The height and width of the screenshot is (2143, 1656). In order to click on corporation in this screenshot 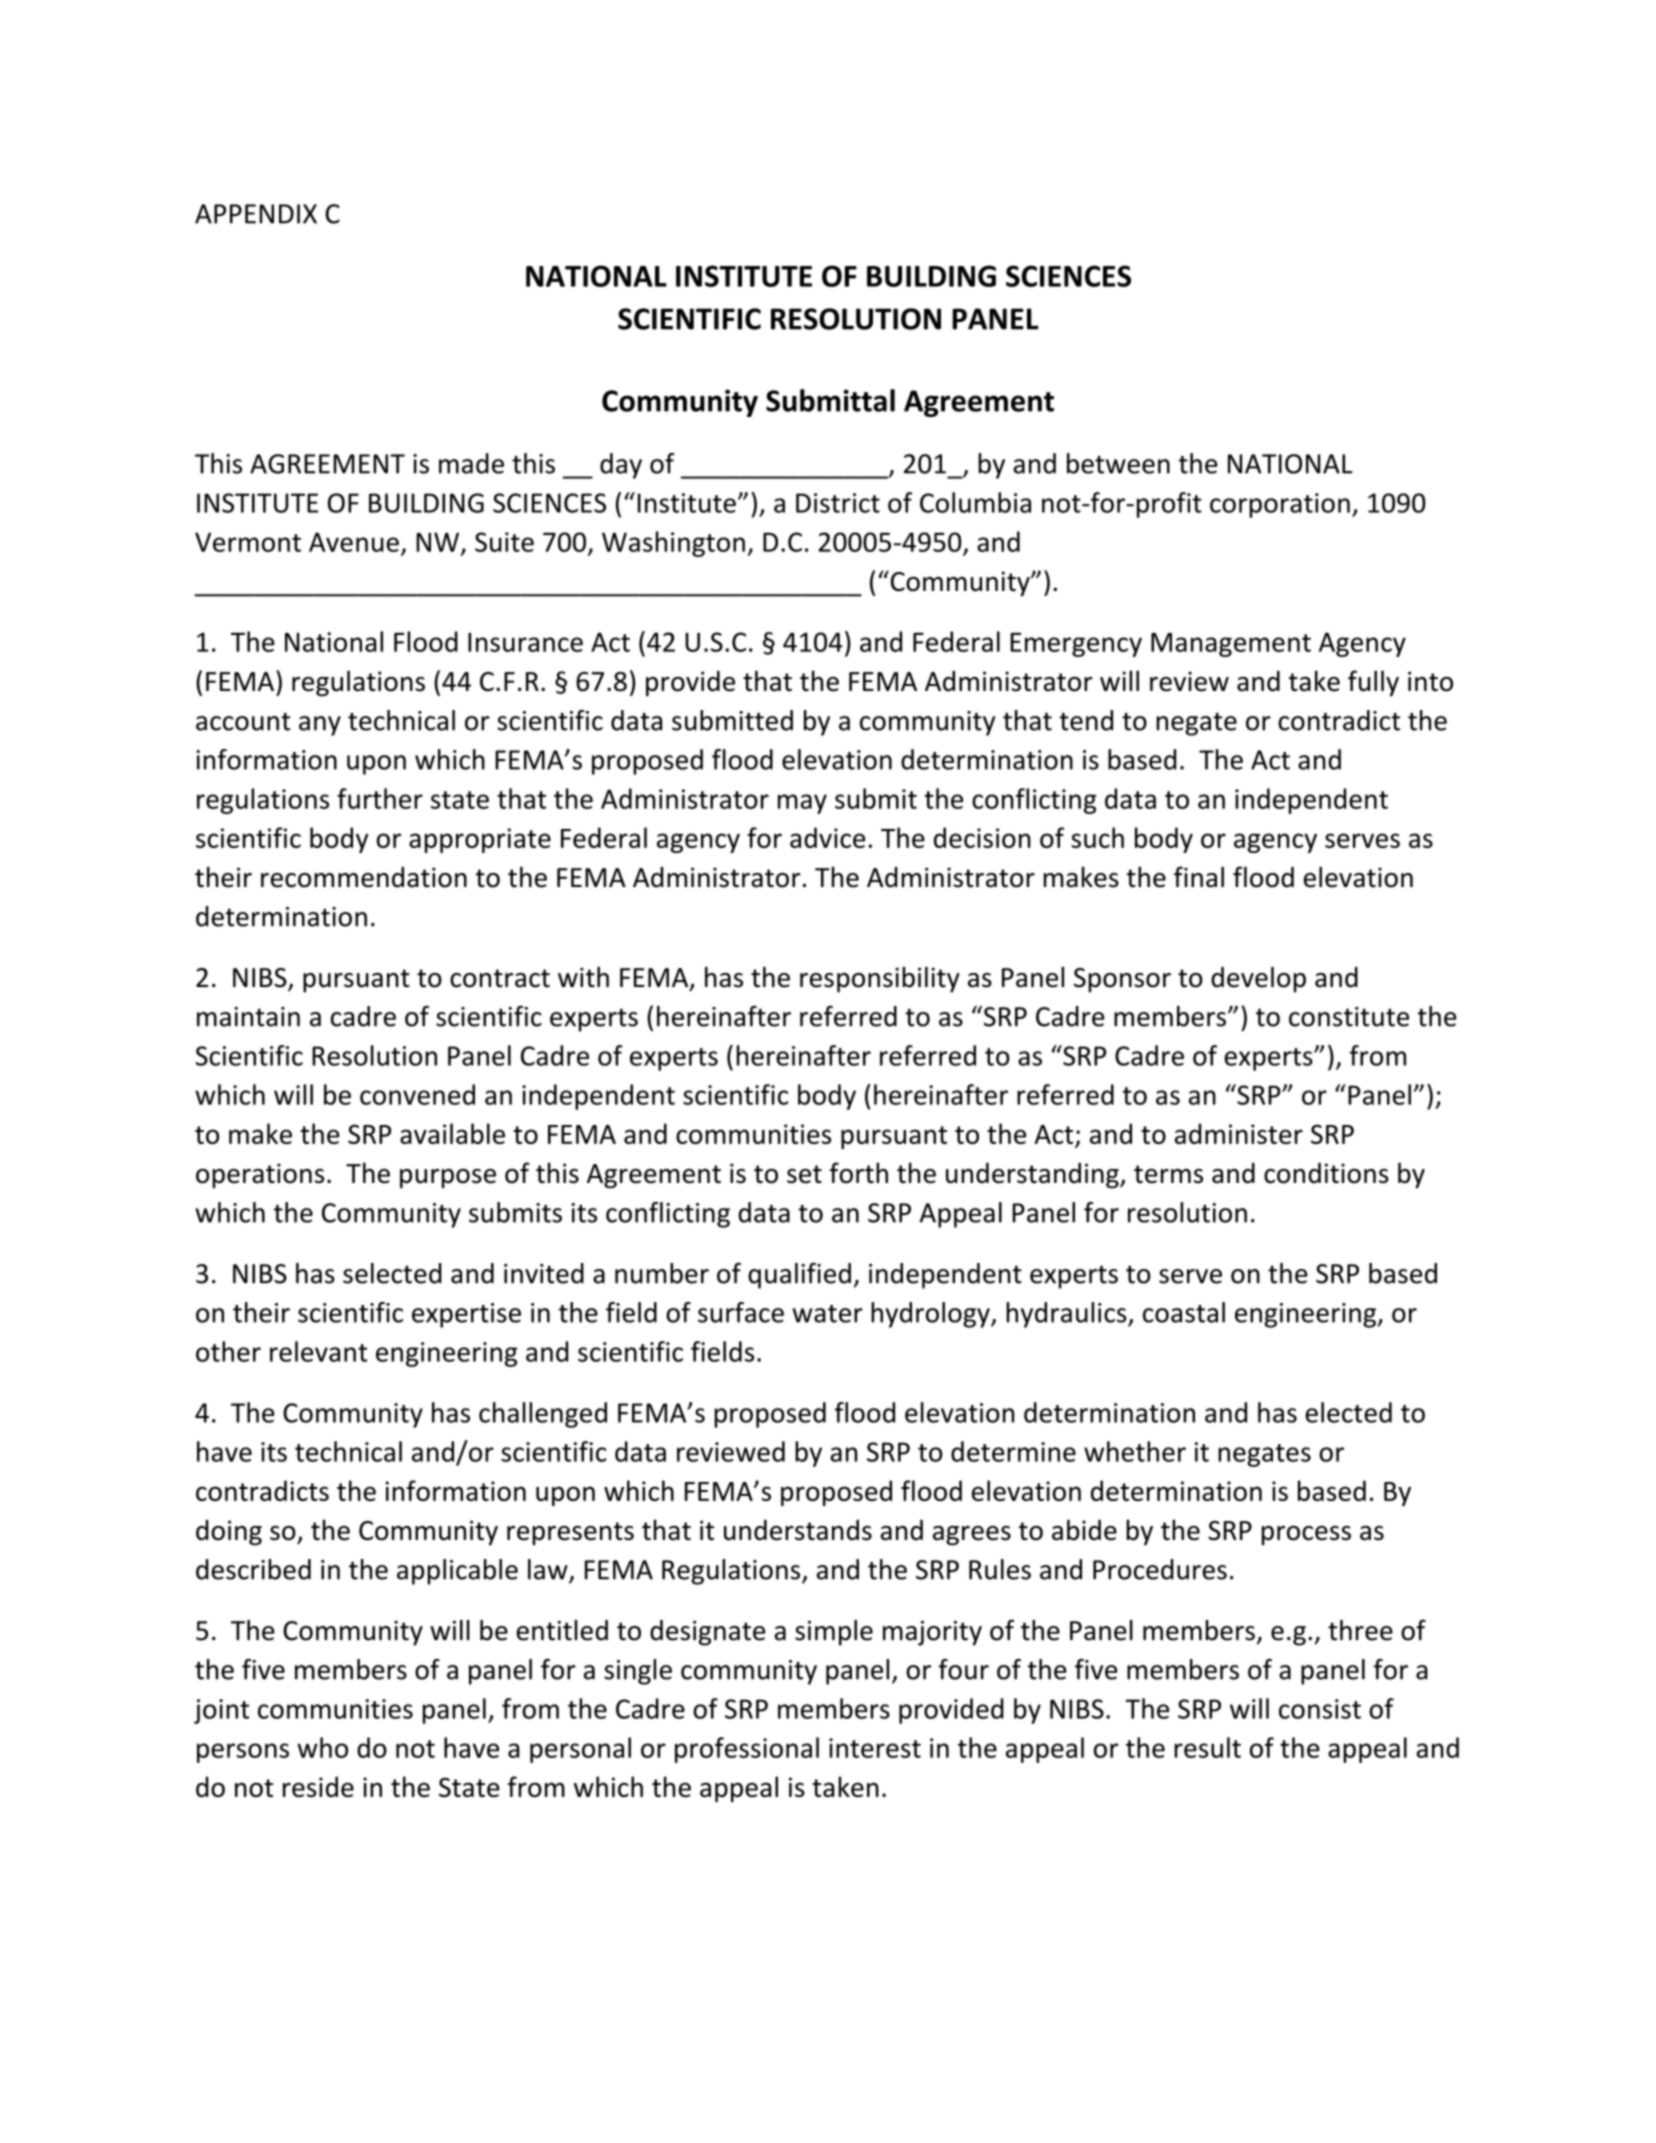, I will do `click(1280, 505)`.
